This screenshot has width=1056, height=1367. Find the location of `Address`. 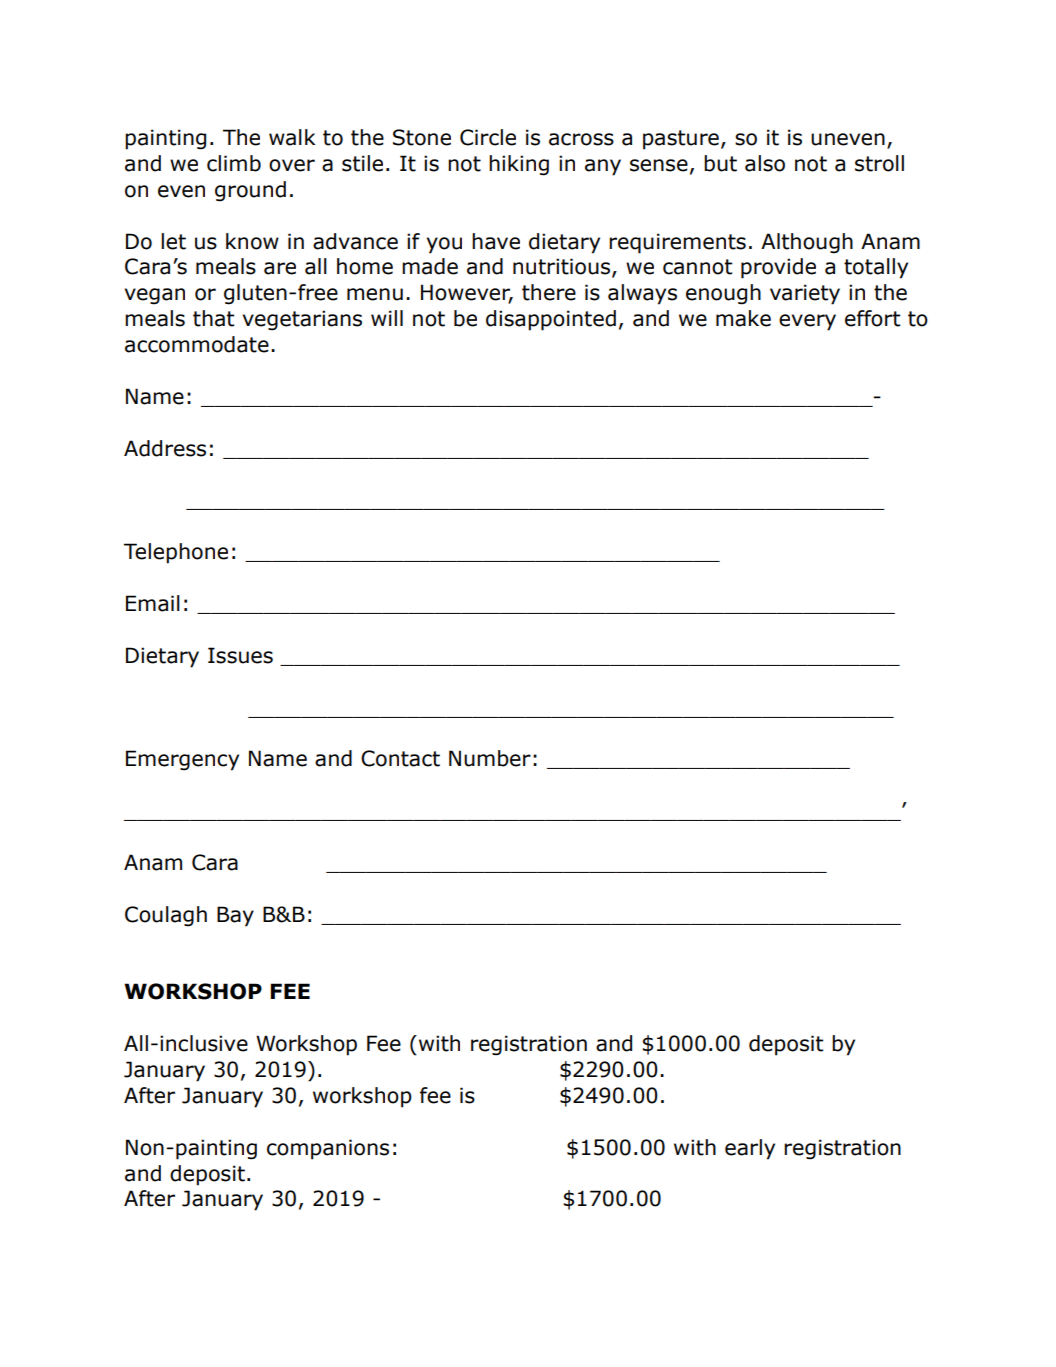

Address is located at coordinates (165, 448).
